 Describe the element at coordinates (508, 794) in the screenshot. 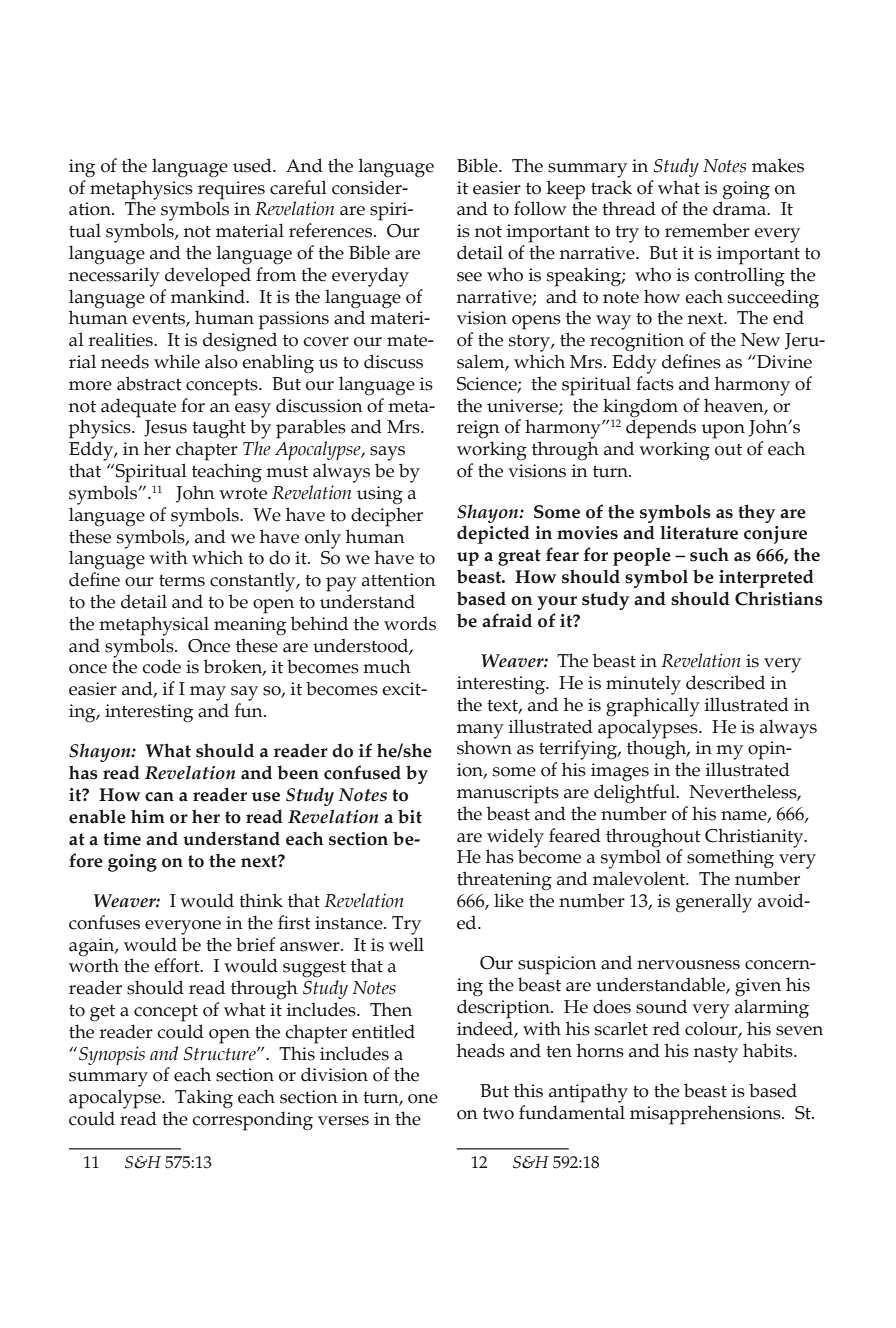

I see `manuscripts` at that location.
